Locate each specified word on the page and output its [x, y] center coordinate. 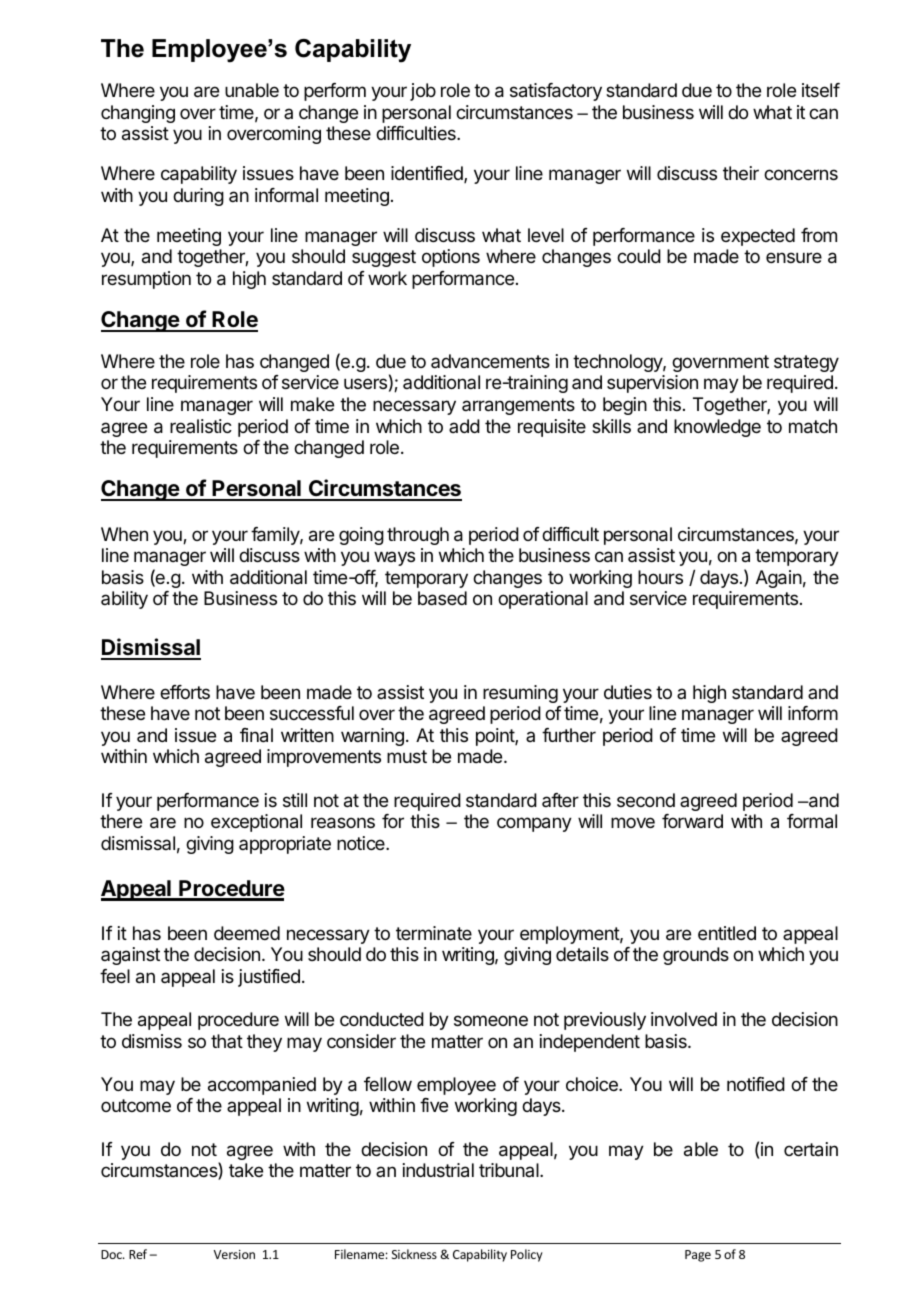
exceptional [256, 823]
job [423, 92]
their [741, 173]
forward [692, 821]
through [418, 536]
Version [234, 1254]
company [534, 824]
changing [138, 114]
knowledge [717, 428]
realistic [201, 426]
